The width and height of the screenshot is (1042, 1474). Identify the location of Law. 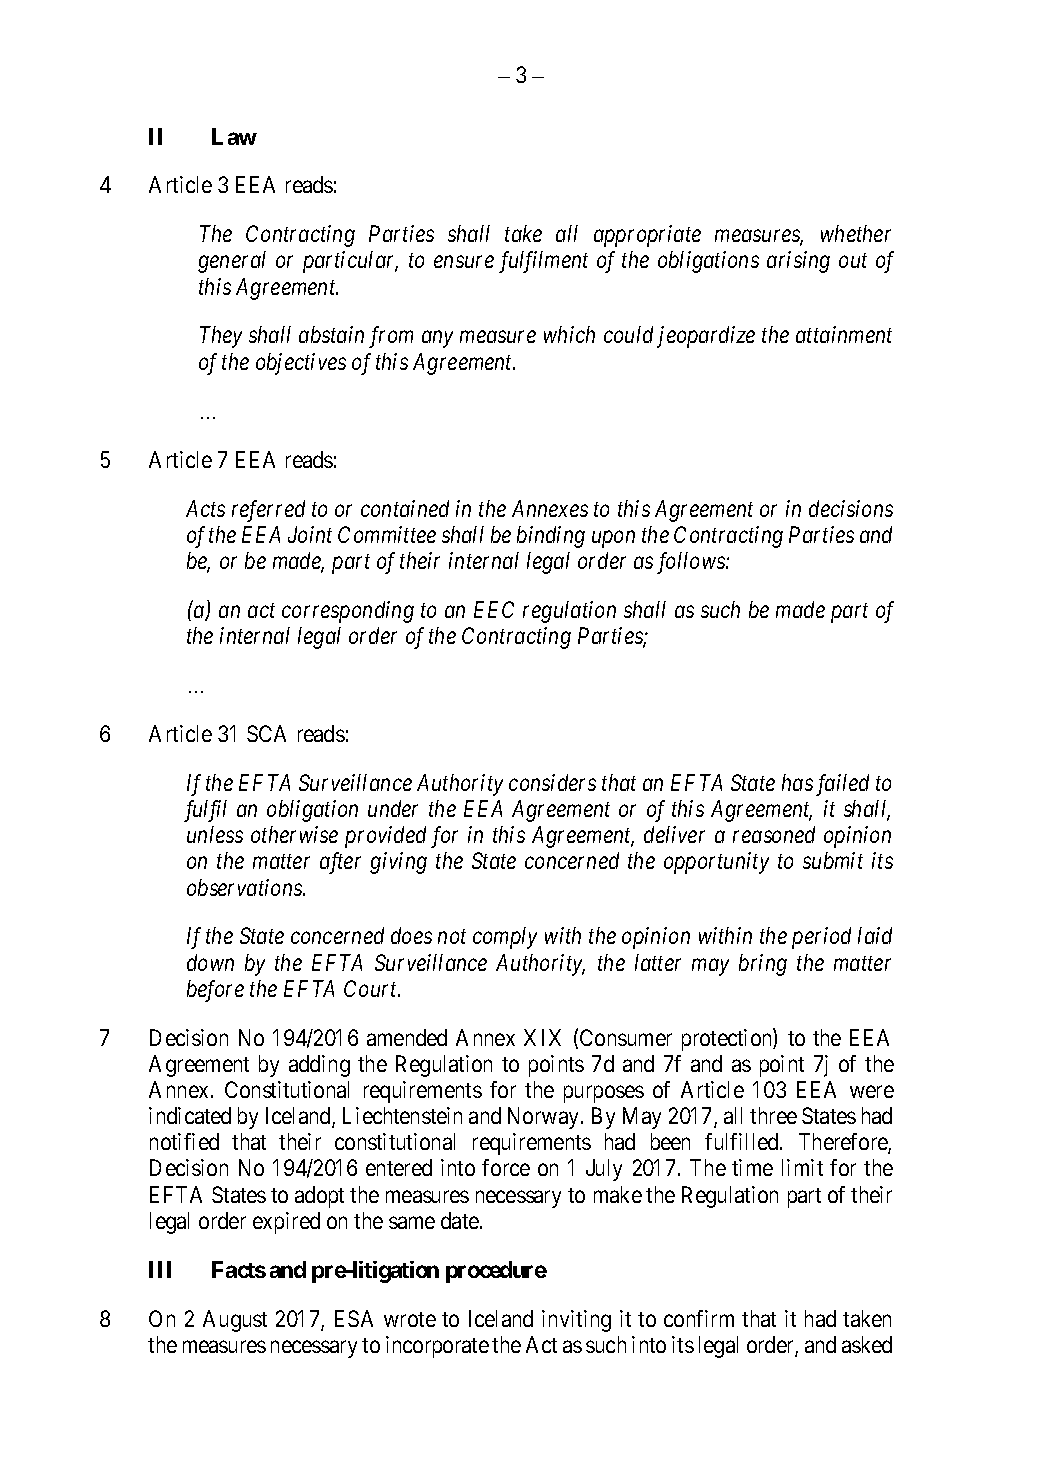
(234, 136).
